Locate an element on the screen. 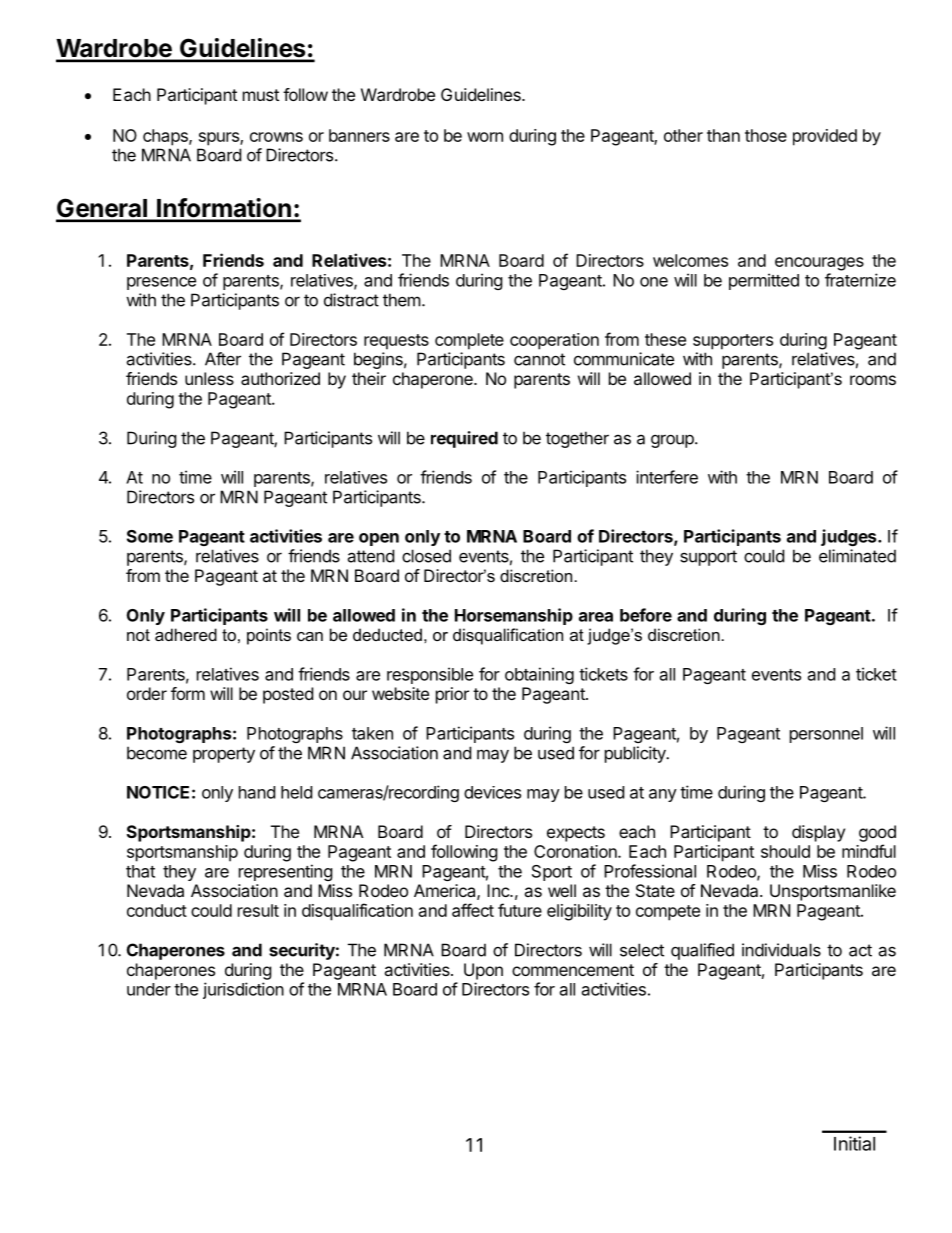  devices is located at coordinates (492, 792).
